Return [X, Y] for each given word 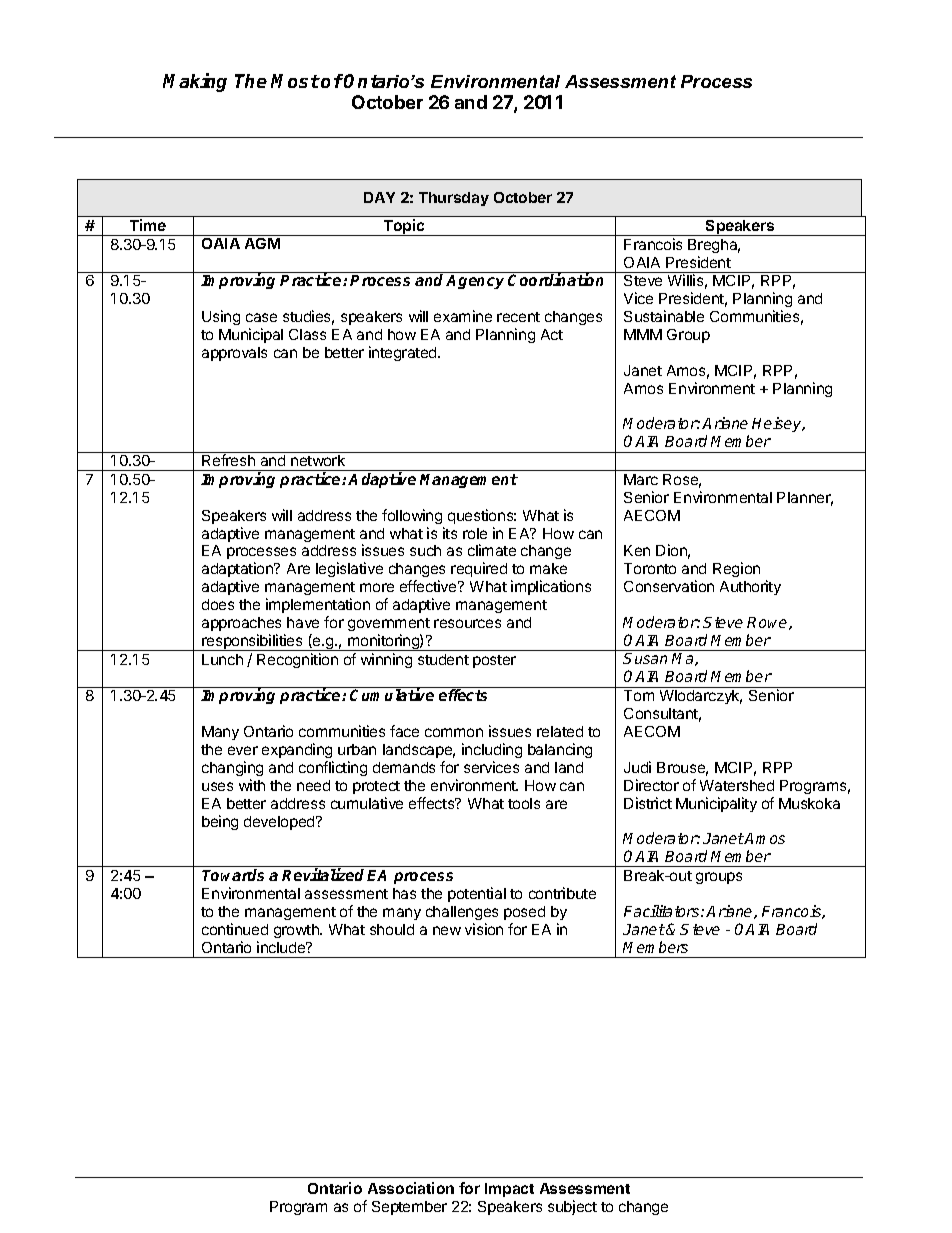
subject [572, 1207]
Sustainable [664, 316]
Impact [509, 1190]
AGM [262, 243]
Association [411, 1188]
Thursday [454, 199]
